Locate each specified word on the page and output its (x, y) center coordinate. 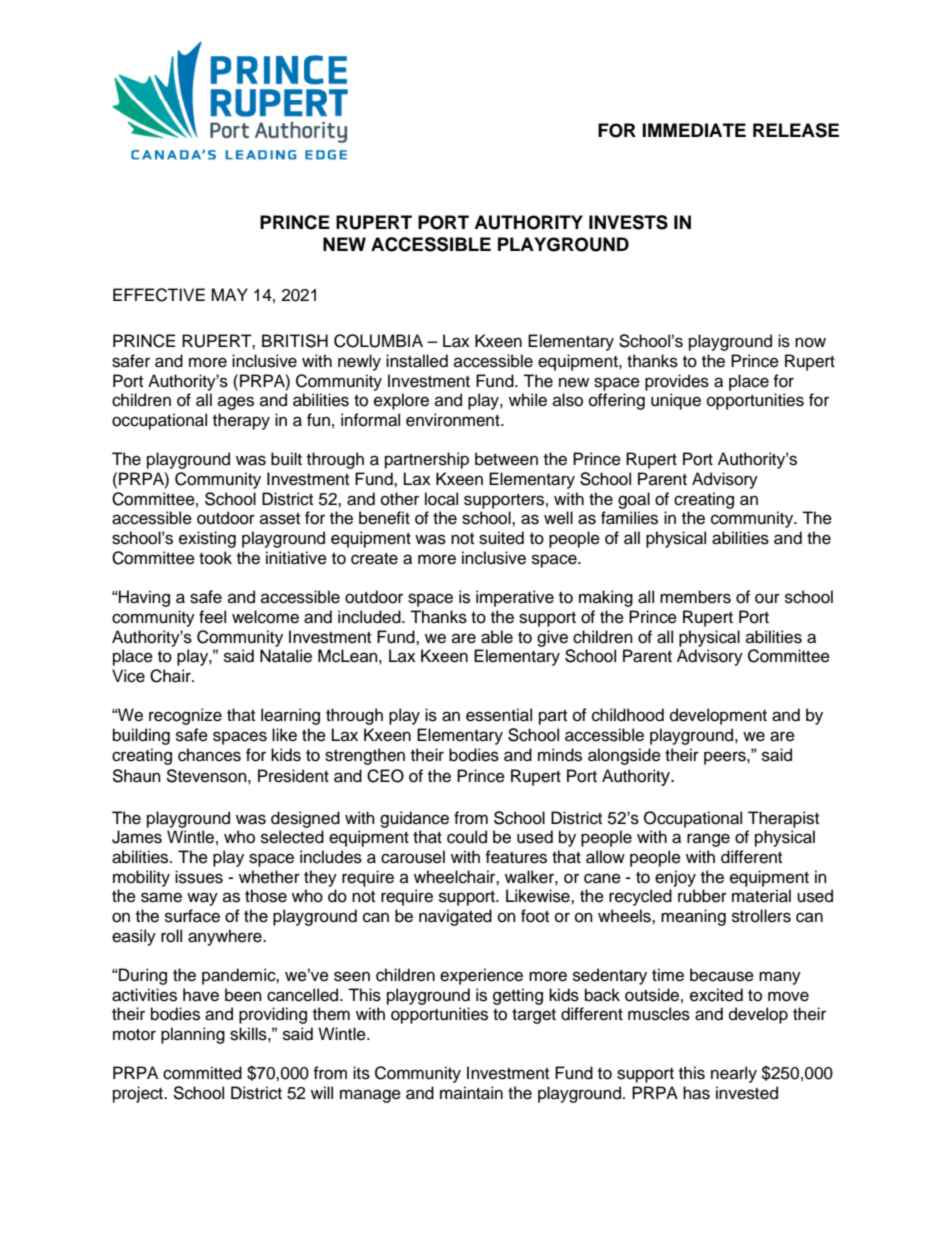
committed (202, 1073)
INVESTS (628, 222)
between (506, 459)
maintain (471, 1093)
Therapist (783, 819)
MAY (229, 294)
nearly (734, 1074)
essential (499, 715)
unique (676, 401)
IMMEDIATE (694, 130)
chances (209, 755)
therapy (241, 421)
